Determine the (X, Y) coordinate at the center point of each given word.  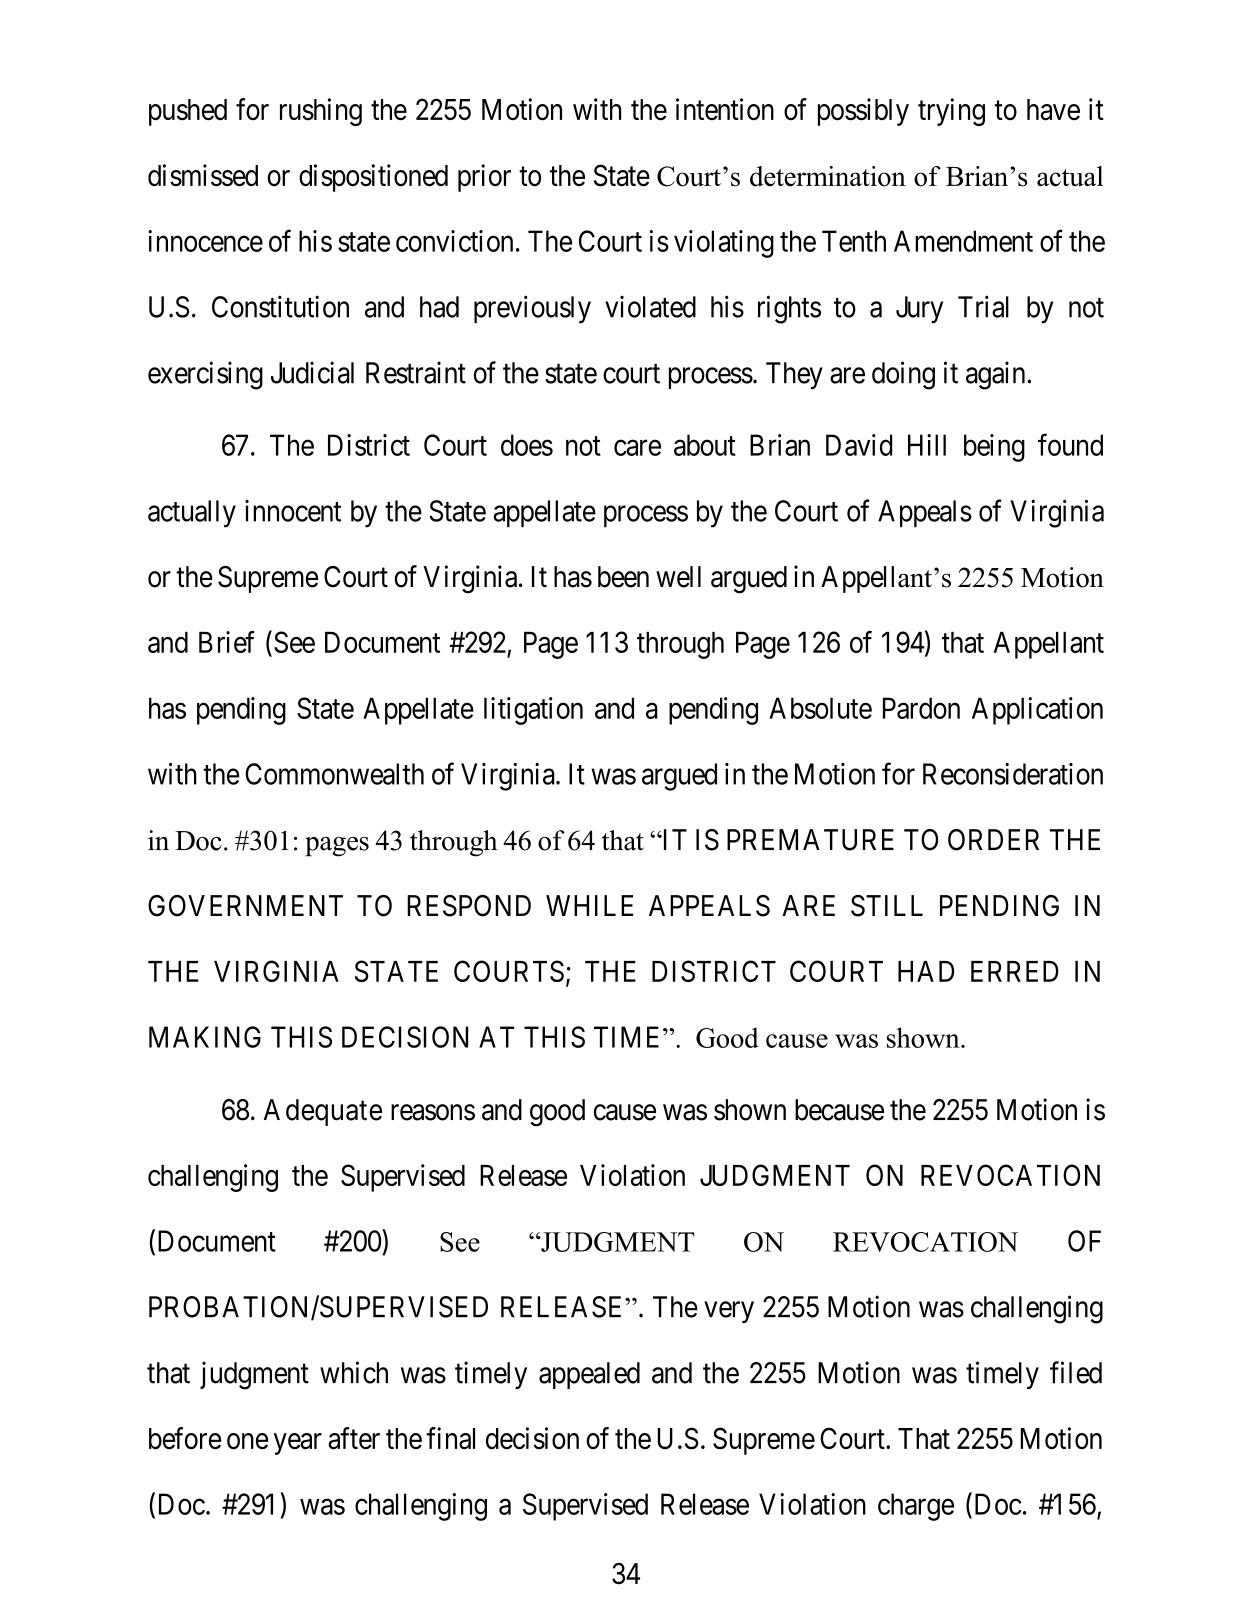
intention (725, 109)
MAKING (205, 1037)
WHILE (589, 905)
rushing (321, 112)
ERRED (1015, 971)
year (298, 1444)
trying (951, 112)
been (623, 577)
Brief (227, 642)
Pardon (921, 708)
